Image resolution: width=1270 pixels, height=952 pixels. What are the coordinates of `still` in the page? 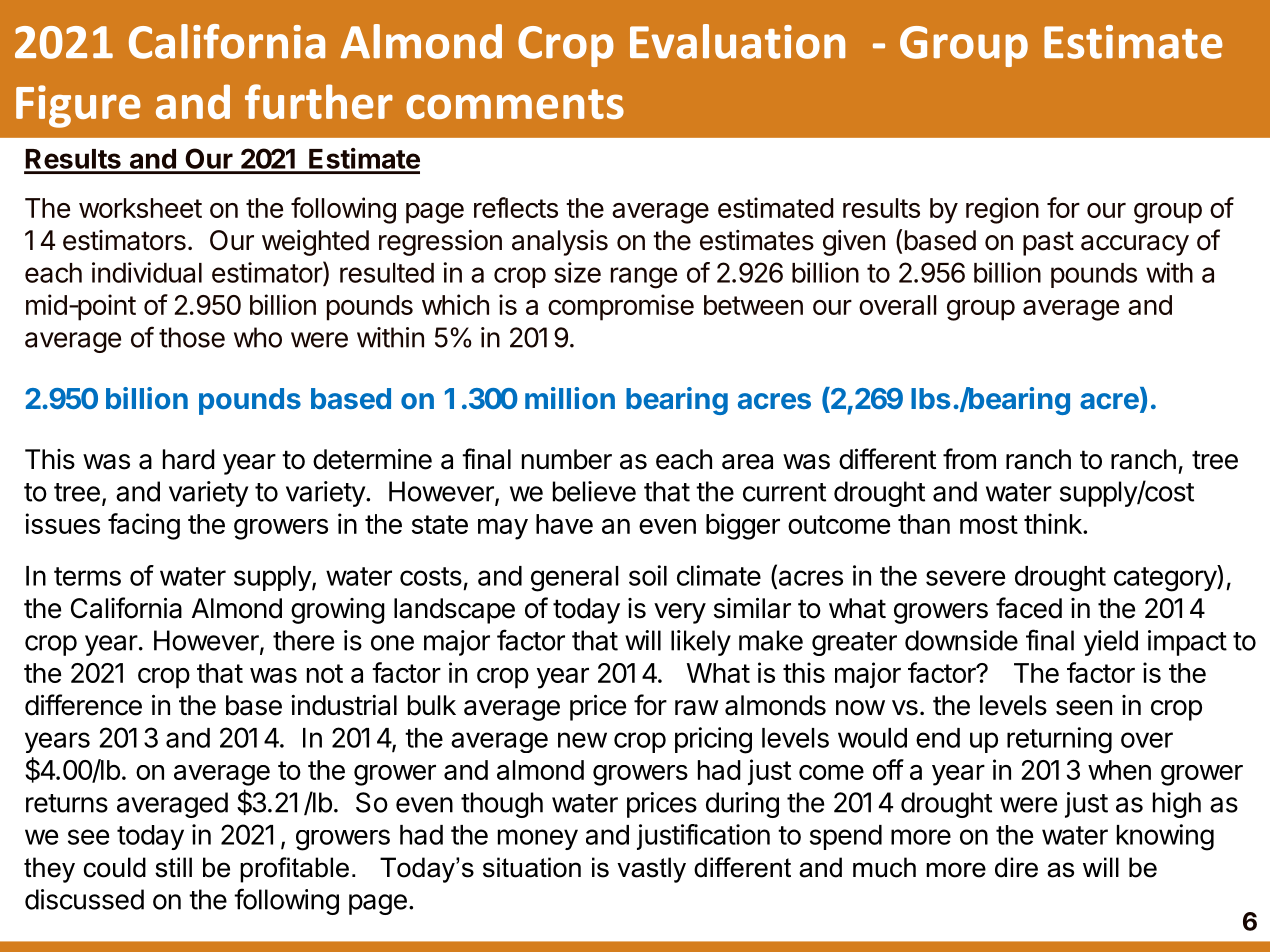 It's located at (173, 867).
